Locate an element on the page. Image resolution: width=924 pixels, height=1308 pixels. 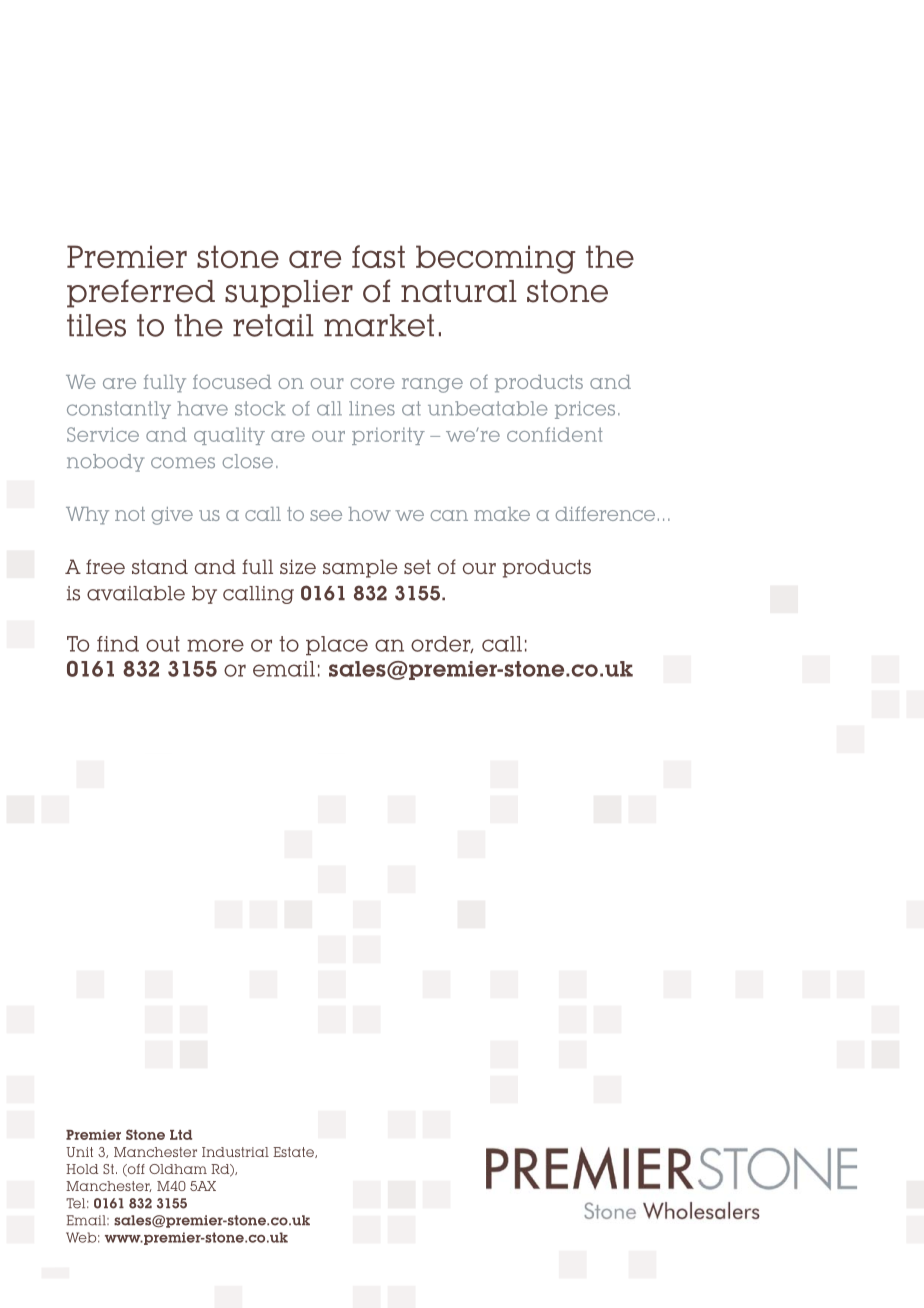
preferred is located at coordinates (141, 293).
